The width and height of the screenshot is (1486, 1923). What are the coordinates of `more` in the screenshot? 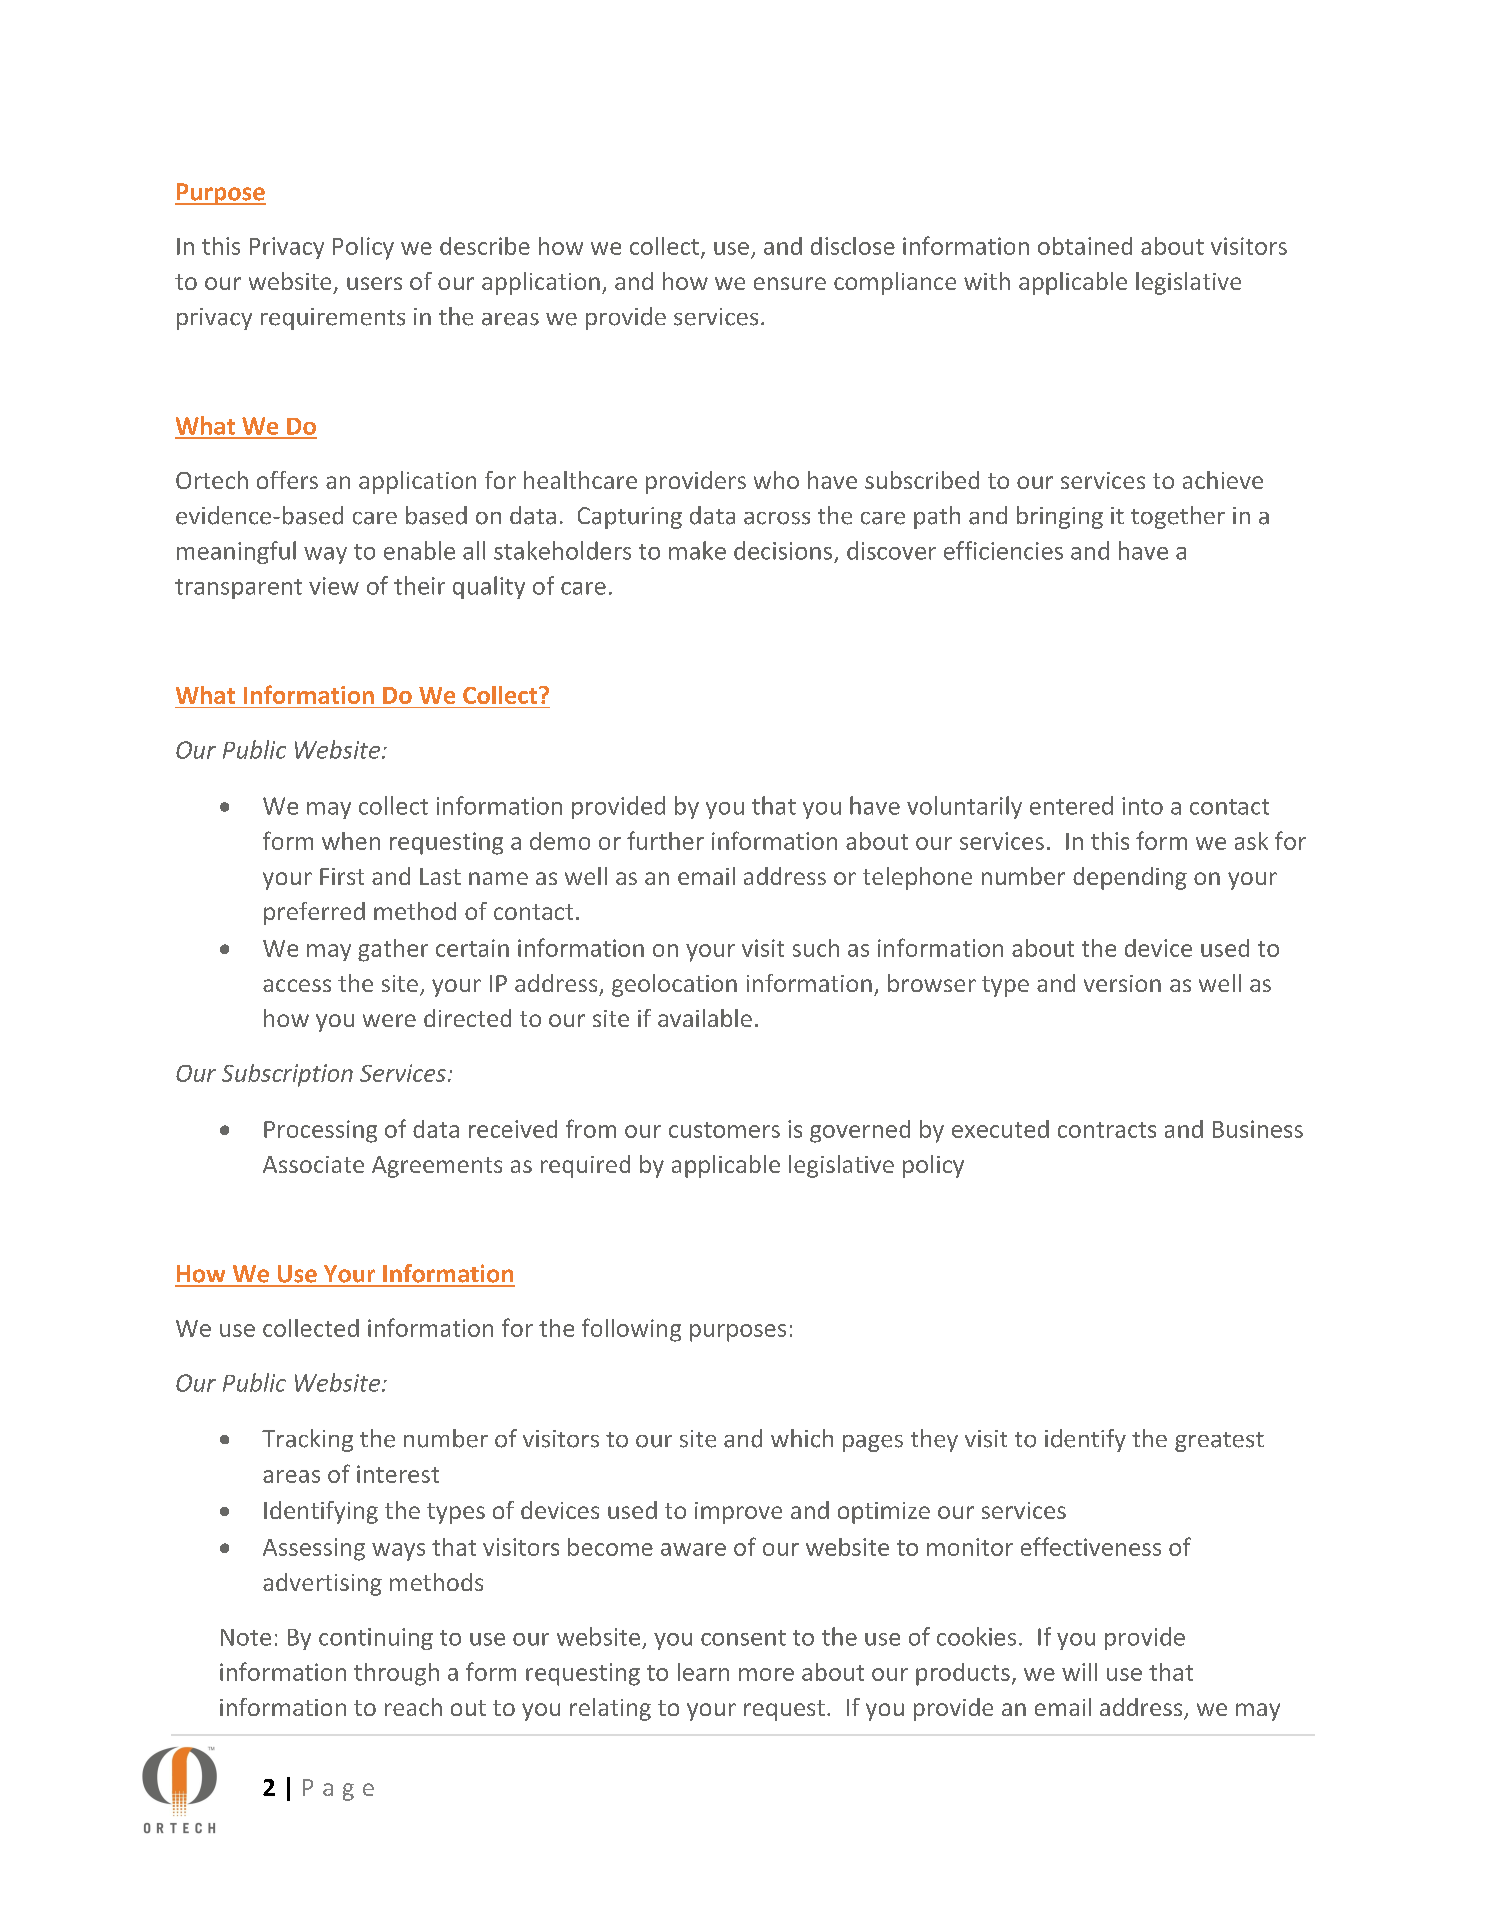 It's located at (766, 1674).
